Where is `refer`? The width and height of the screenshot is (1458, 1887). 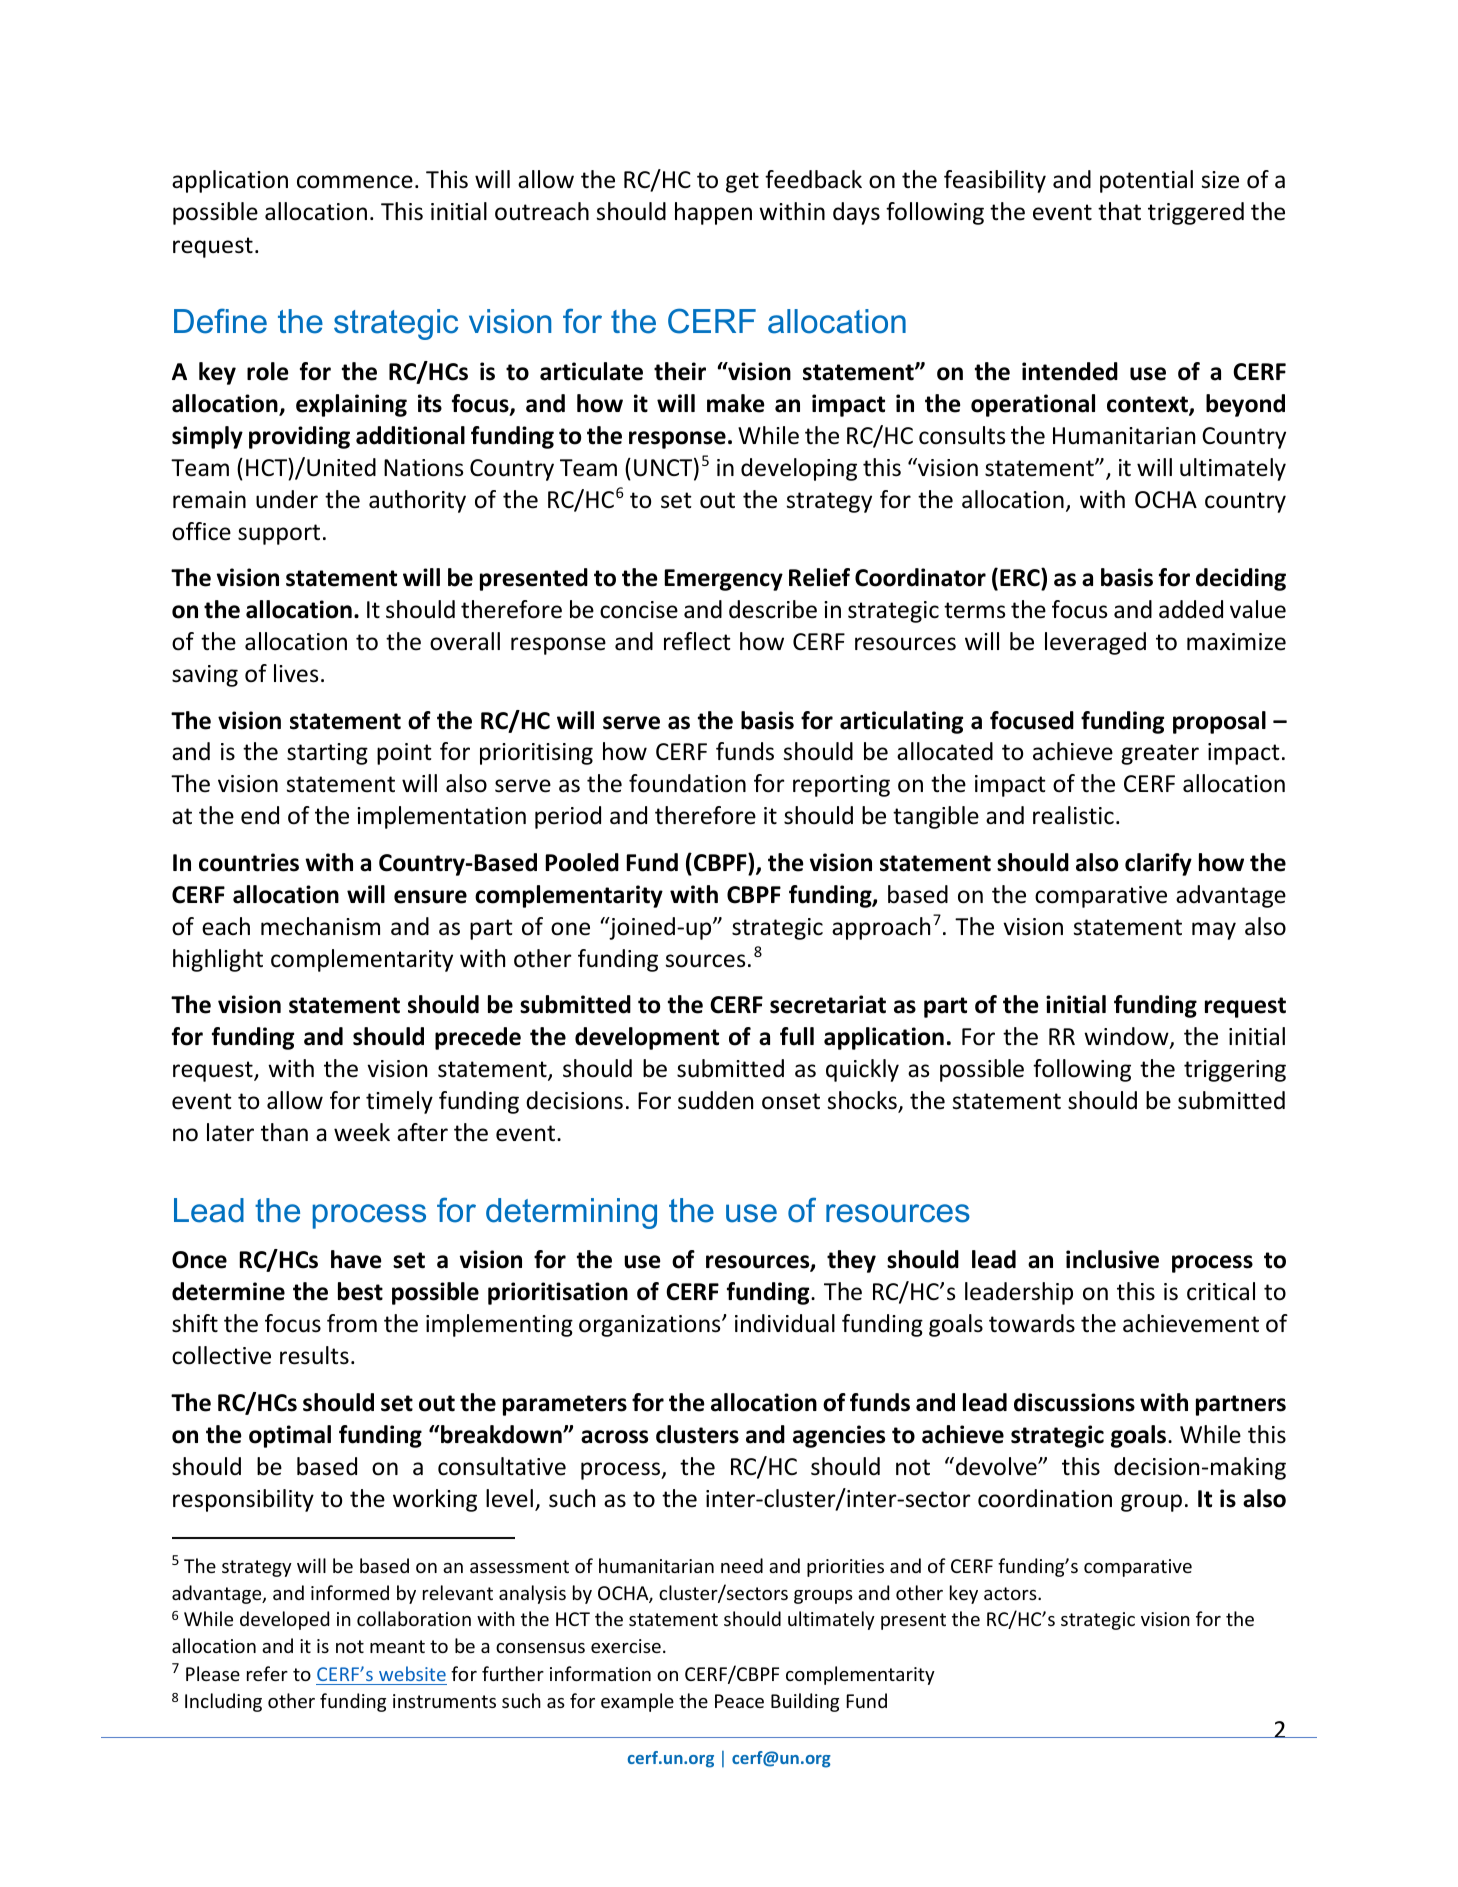
refer is located at coordinates (267, 1673).
